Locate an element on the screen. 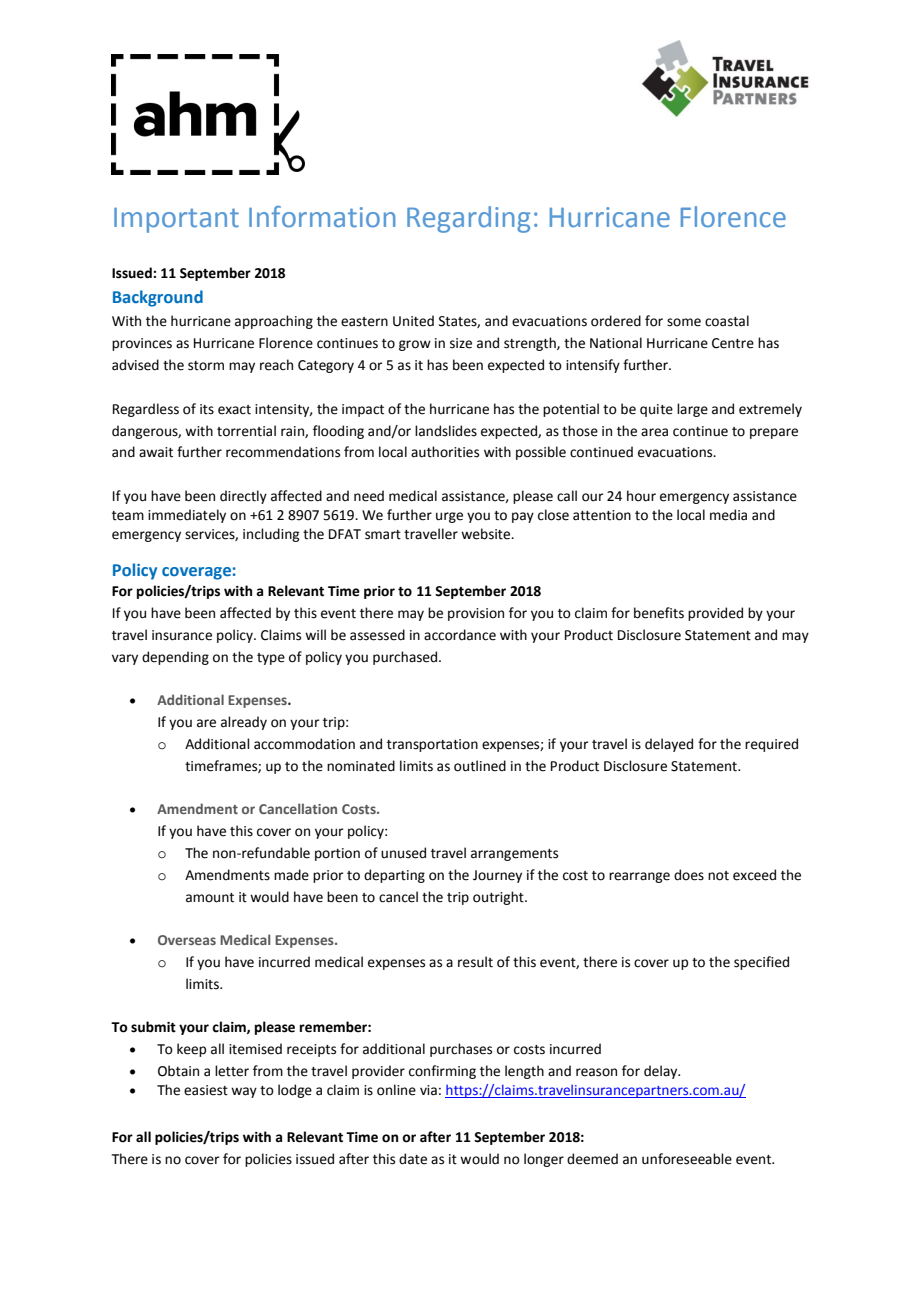 The height and width of the screenshot is (1308, 924). easiest is located at coordinates (206, 1090).
